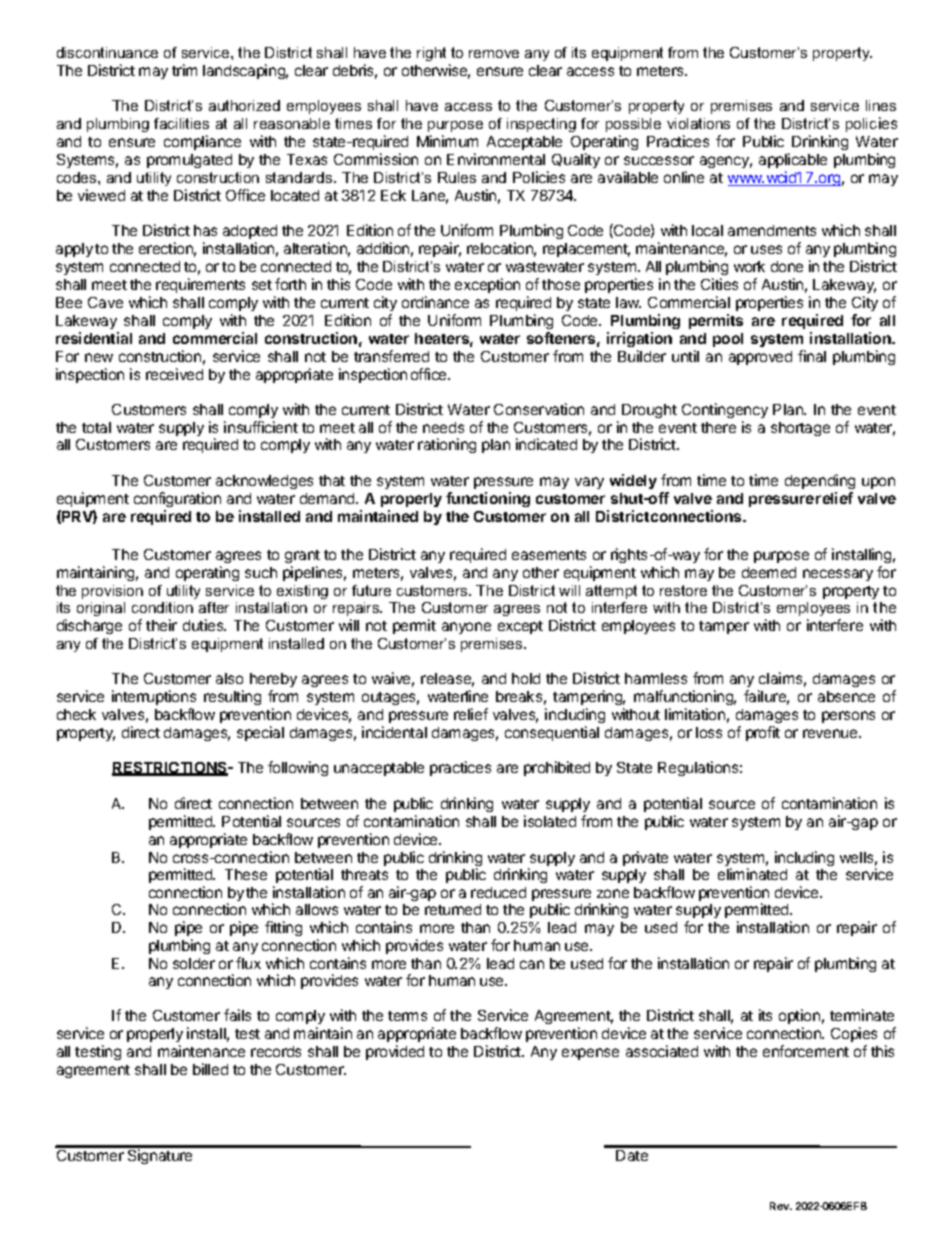 The width and height of the screenshot is (952, 1233). What do you see at coordinates (494, 54) in the screenshot?
I see `remove` at bounding box center [494, 54].
